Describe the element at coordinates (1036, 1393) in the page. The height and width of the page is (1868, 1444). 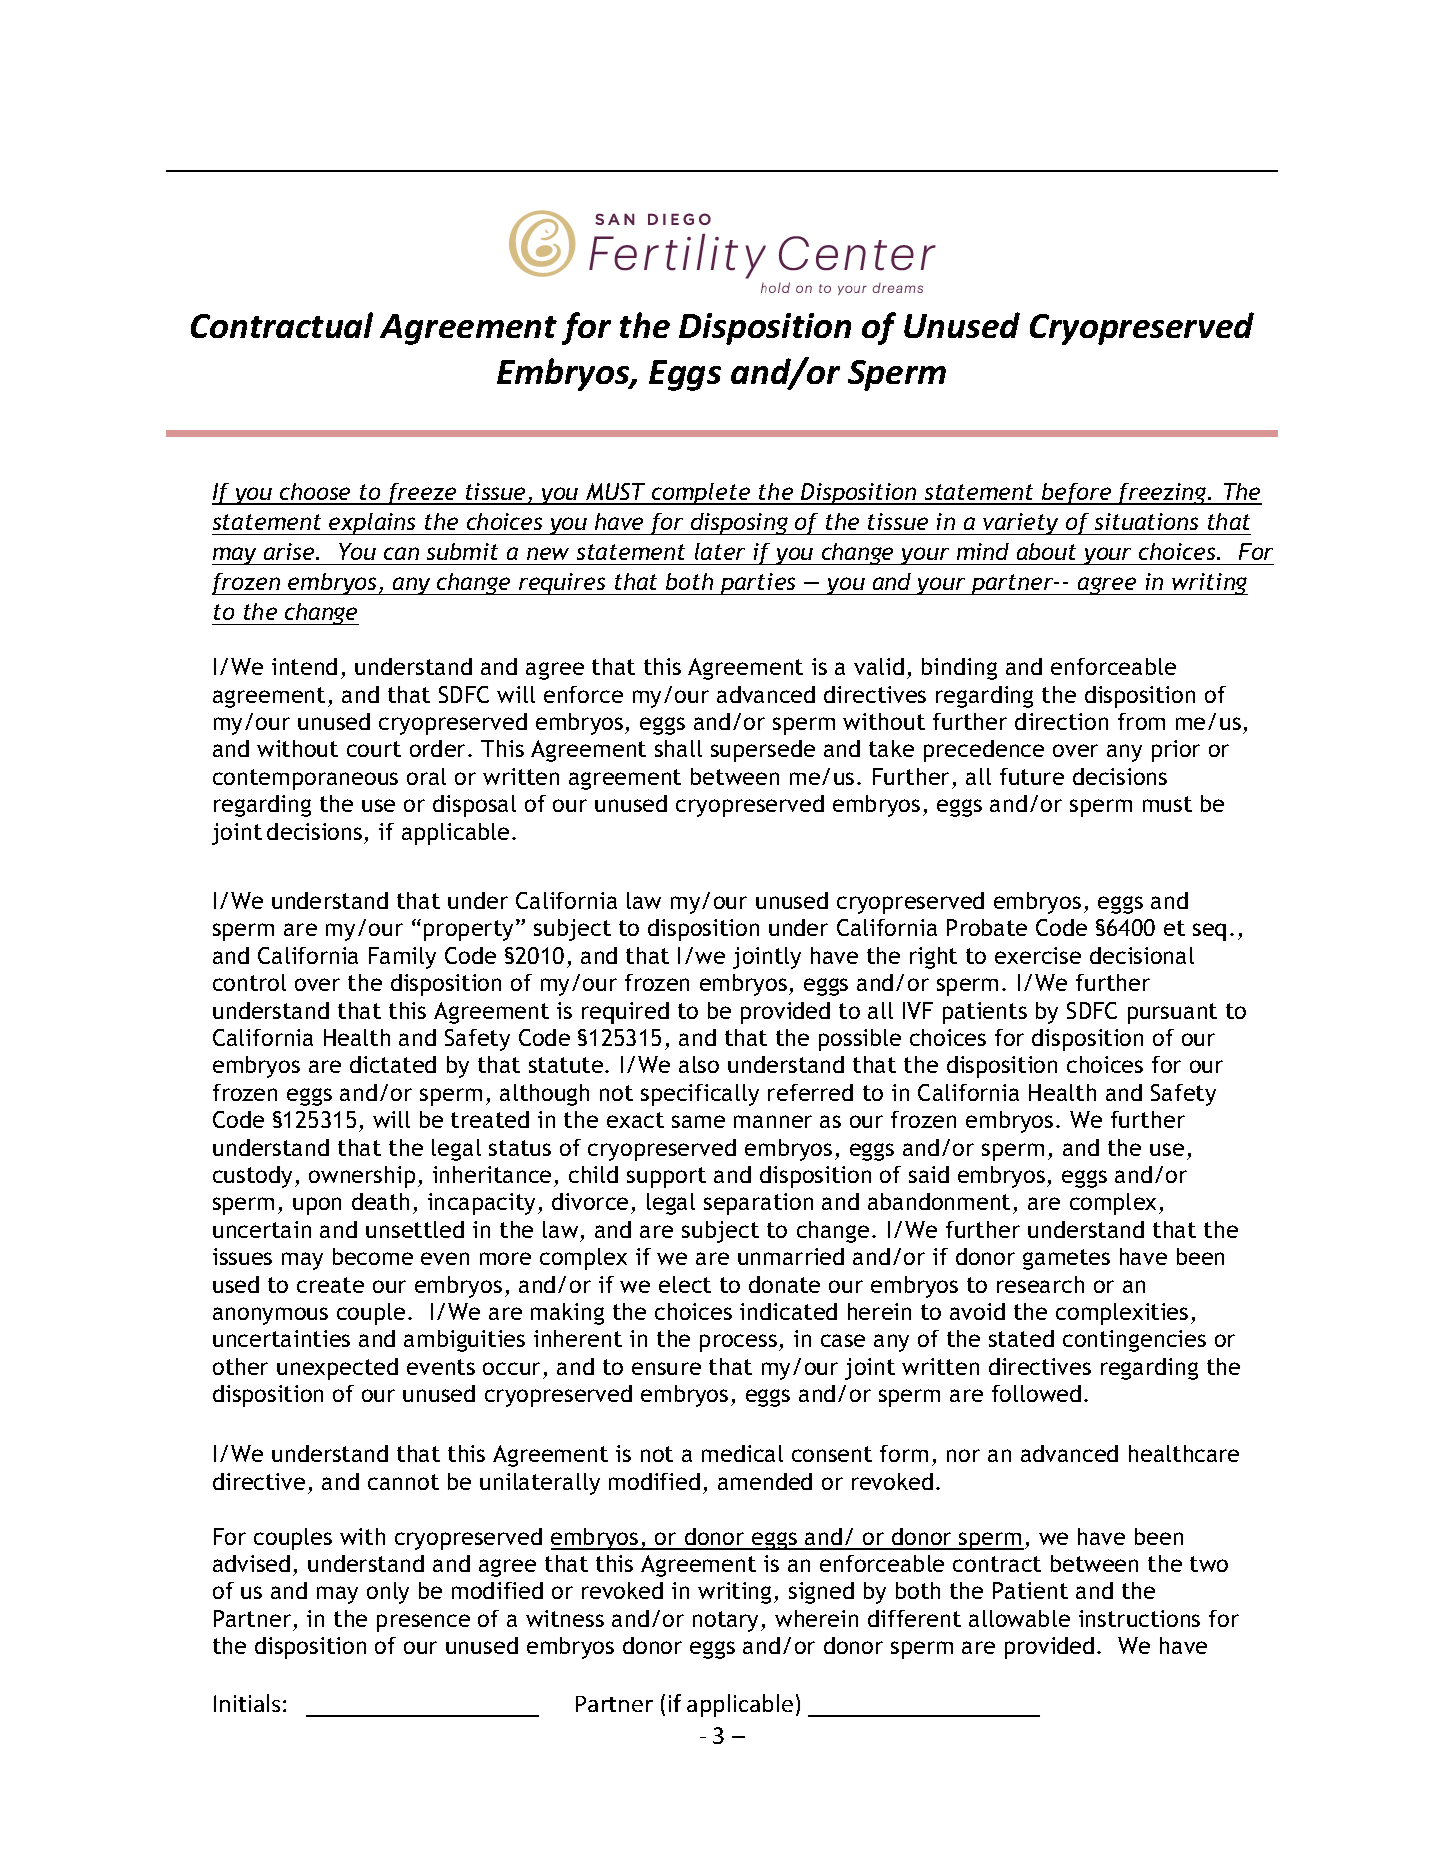
I see `followed` at that location.
